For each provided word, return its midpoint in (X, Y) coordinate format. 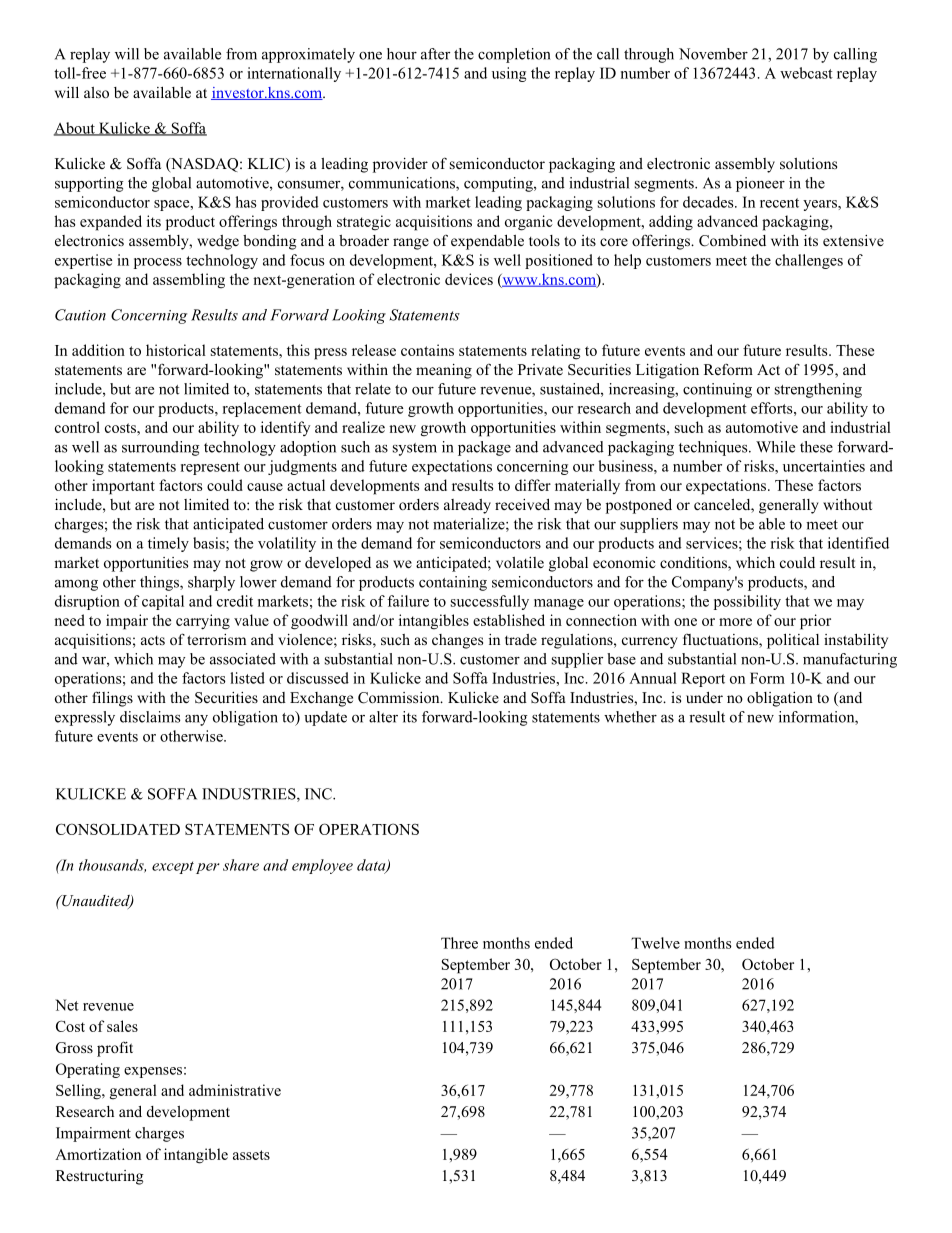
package (484, 448)
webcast (806, 73)
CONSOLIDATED (118, 829)
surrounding (161, 448)
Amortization (98, 1154)
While (775, 447)
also (96, 92)
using (509, 74)
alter (383, 717)
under (704, 697)
